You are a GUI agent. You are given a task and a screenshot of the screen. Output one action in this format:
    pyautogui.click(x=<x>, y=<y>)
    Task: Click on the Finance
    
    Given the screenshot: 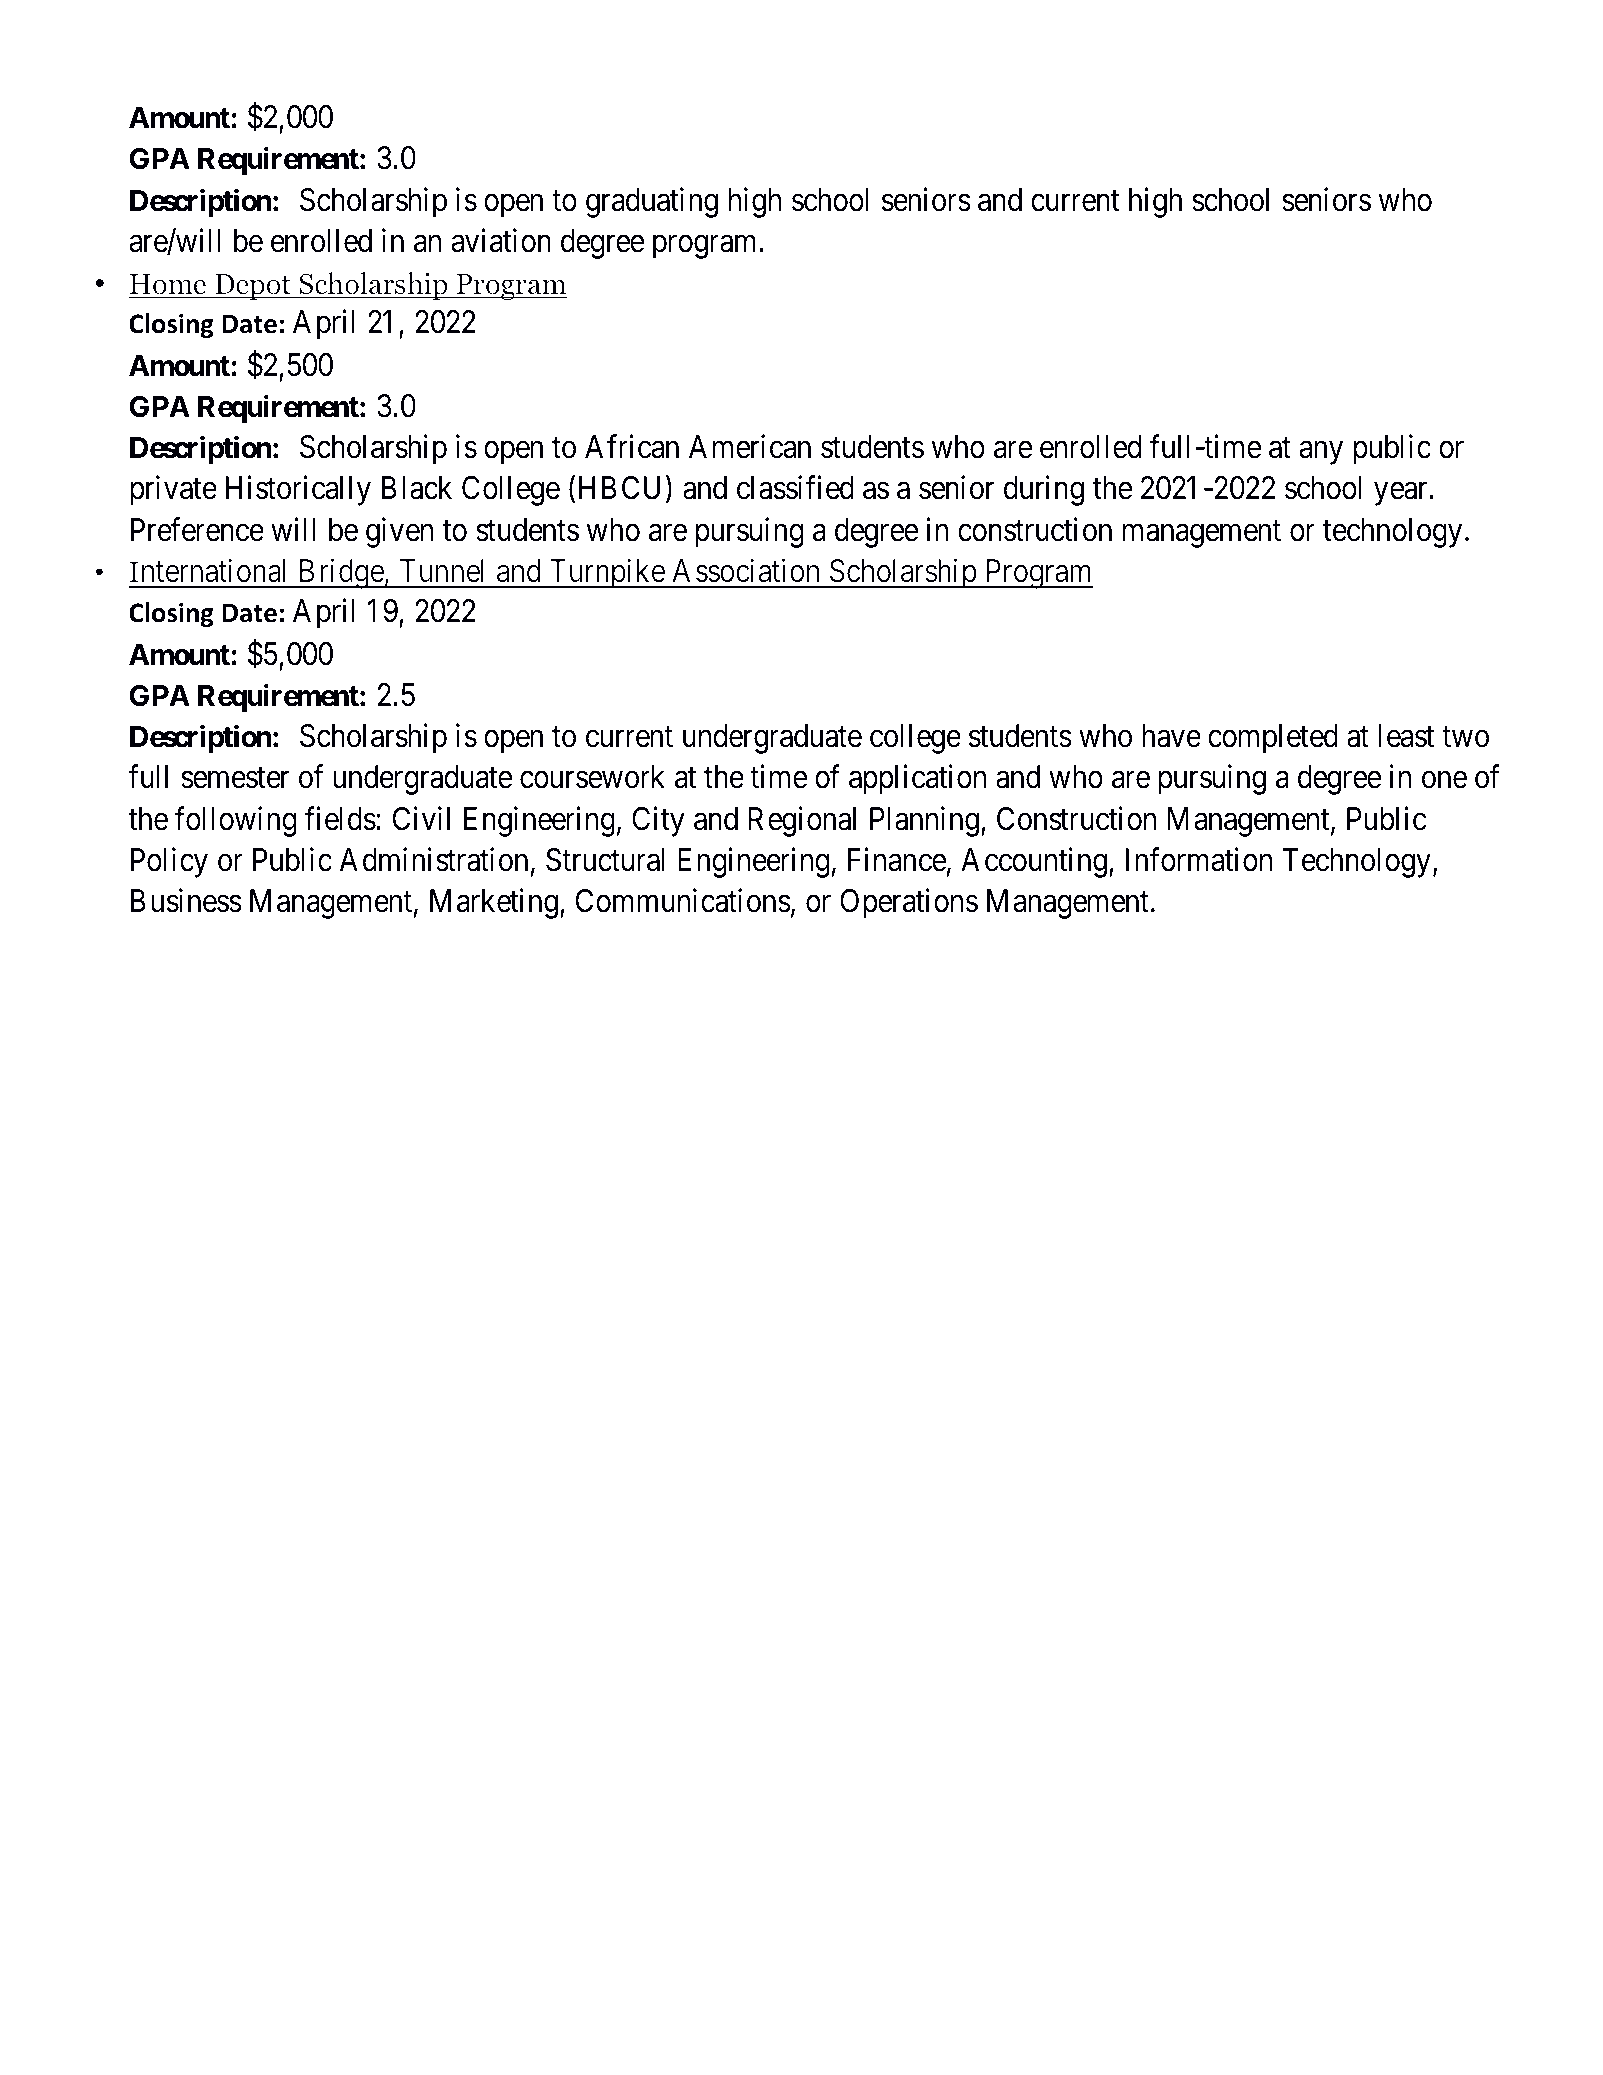 What is the action you would take?
    pyautogui.click(x=897, y=860)
